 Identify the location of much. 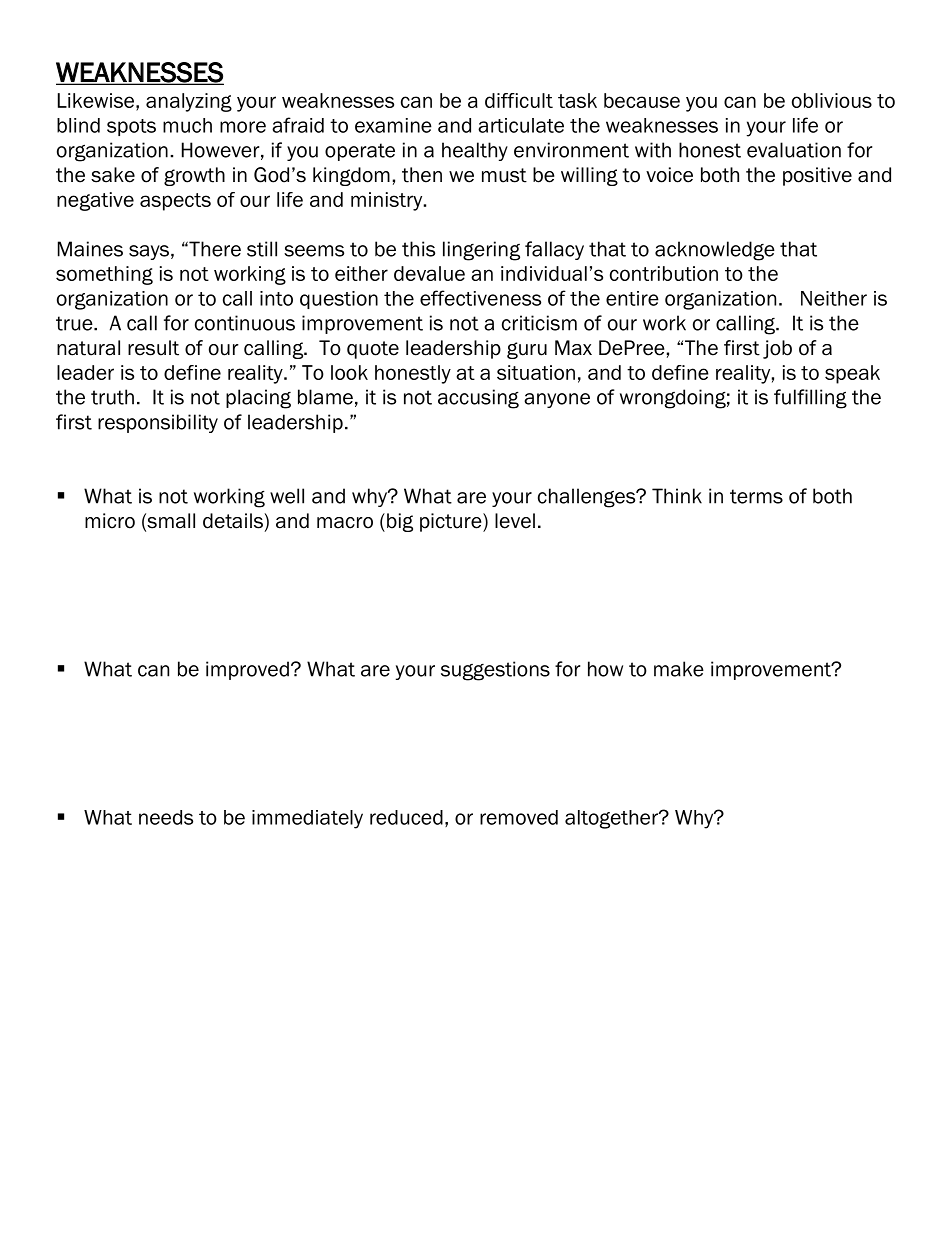
(187, 125).
